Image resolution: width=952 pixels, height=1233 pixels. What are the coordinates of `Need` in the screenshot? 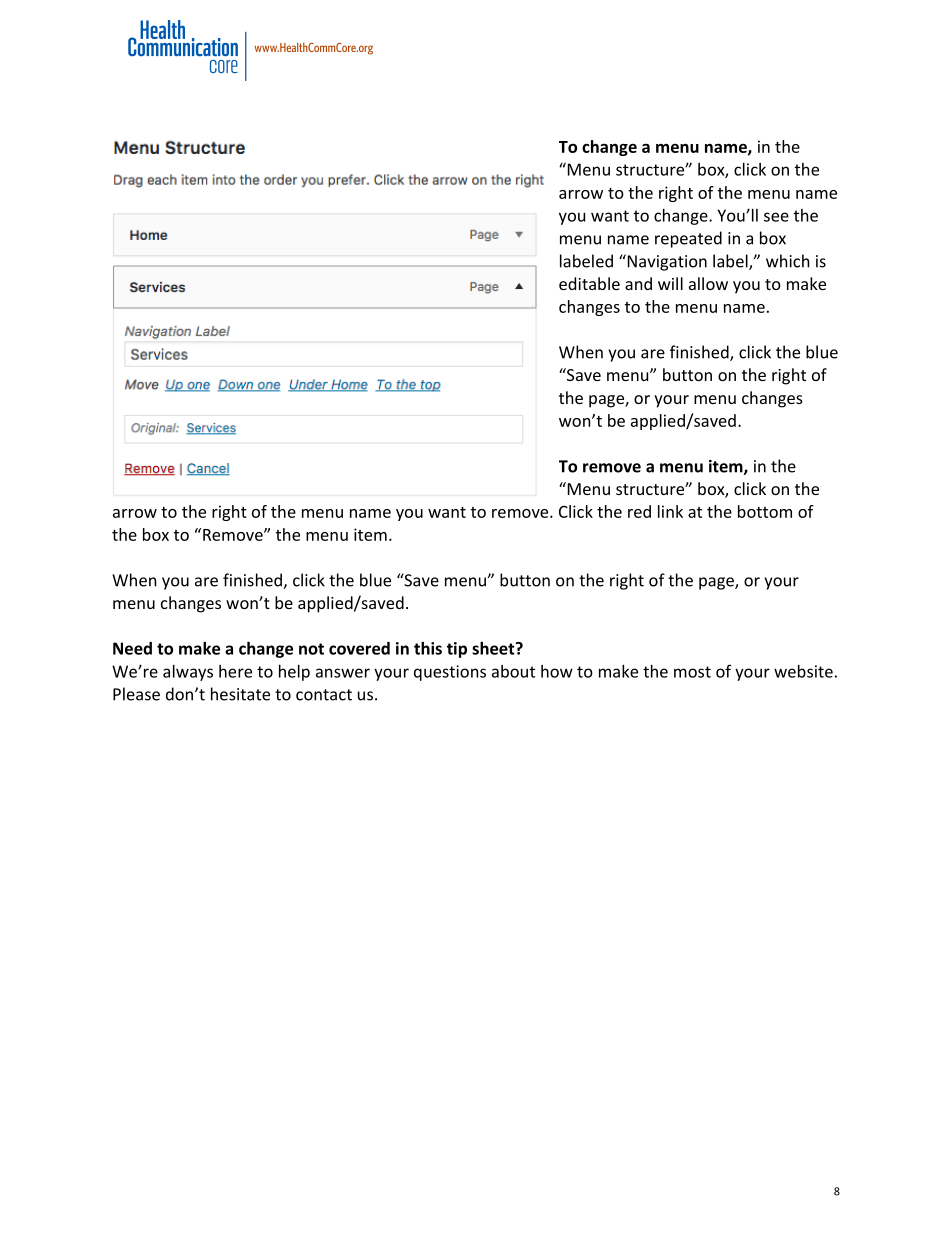 It's located at (132, 648).
